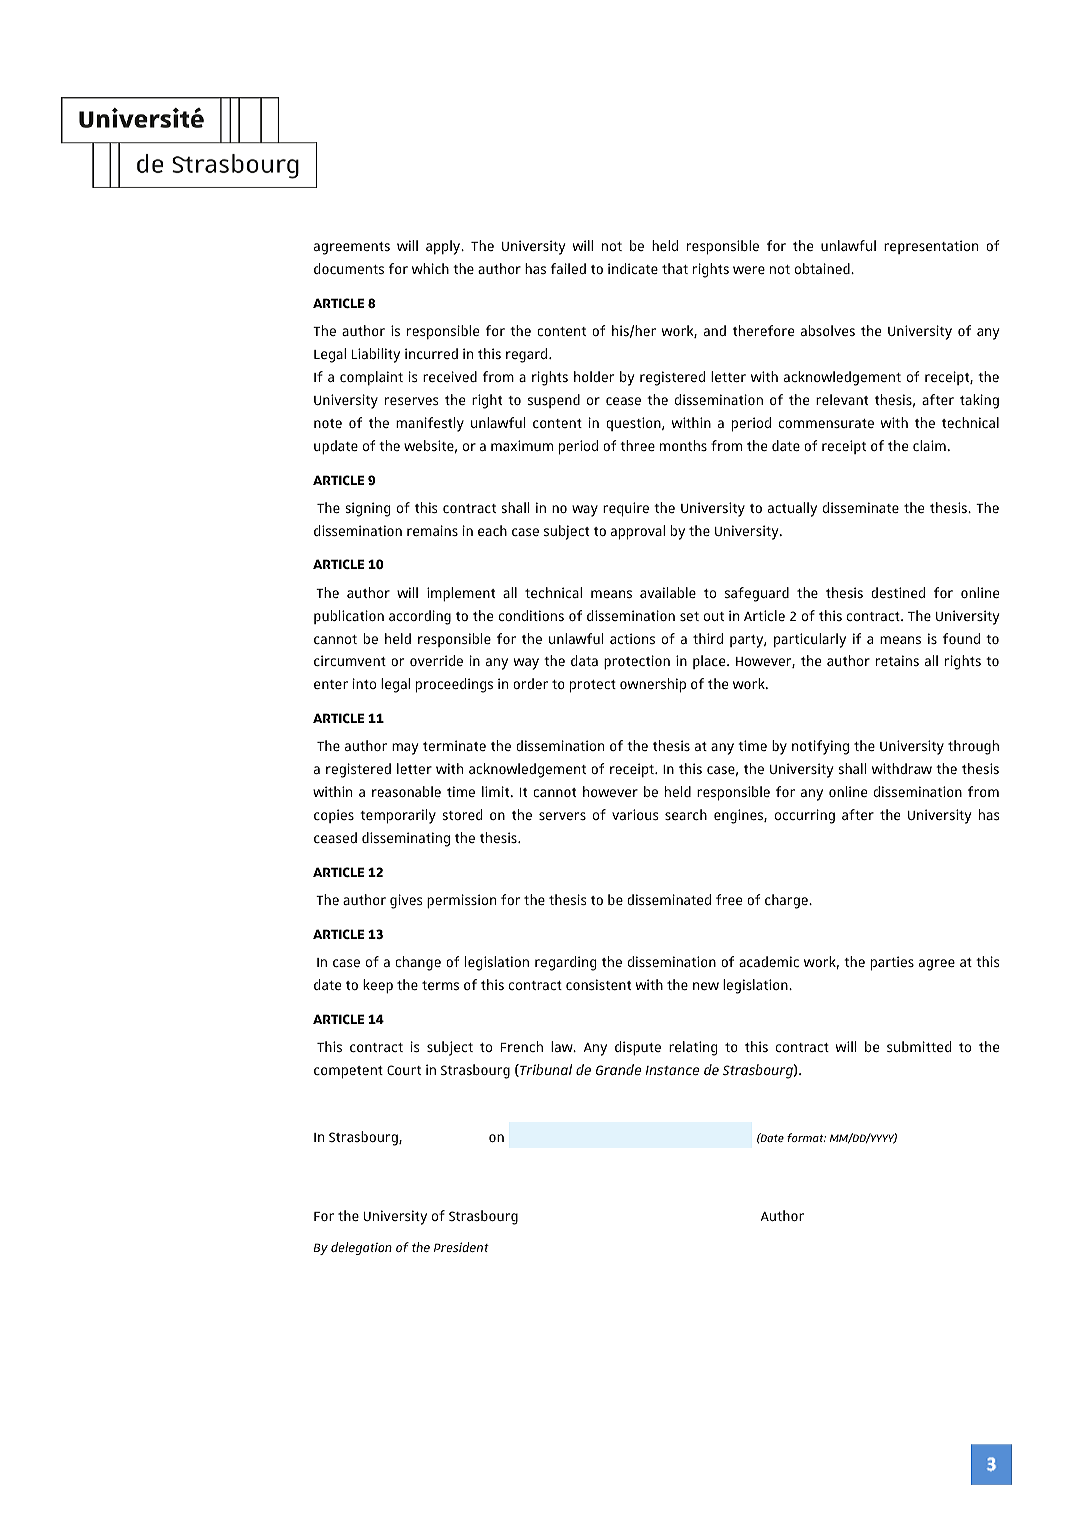 The height and width of the screenshot is (1516, 1072). What do you see at coordinates (729, 899) in the screenshot?
I see `free` at bounding box center [729, 899].
